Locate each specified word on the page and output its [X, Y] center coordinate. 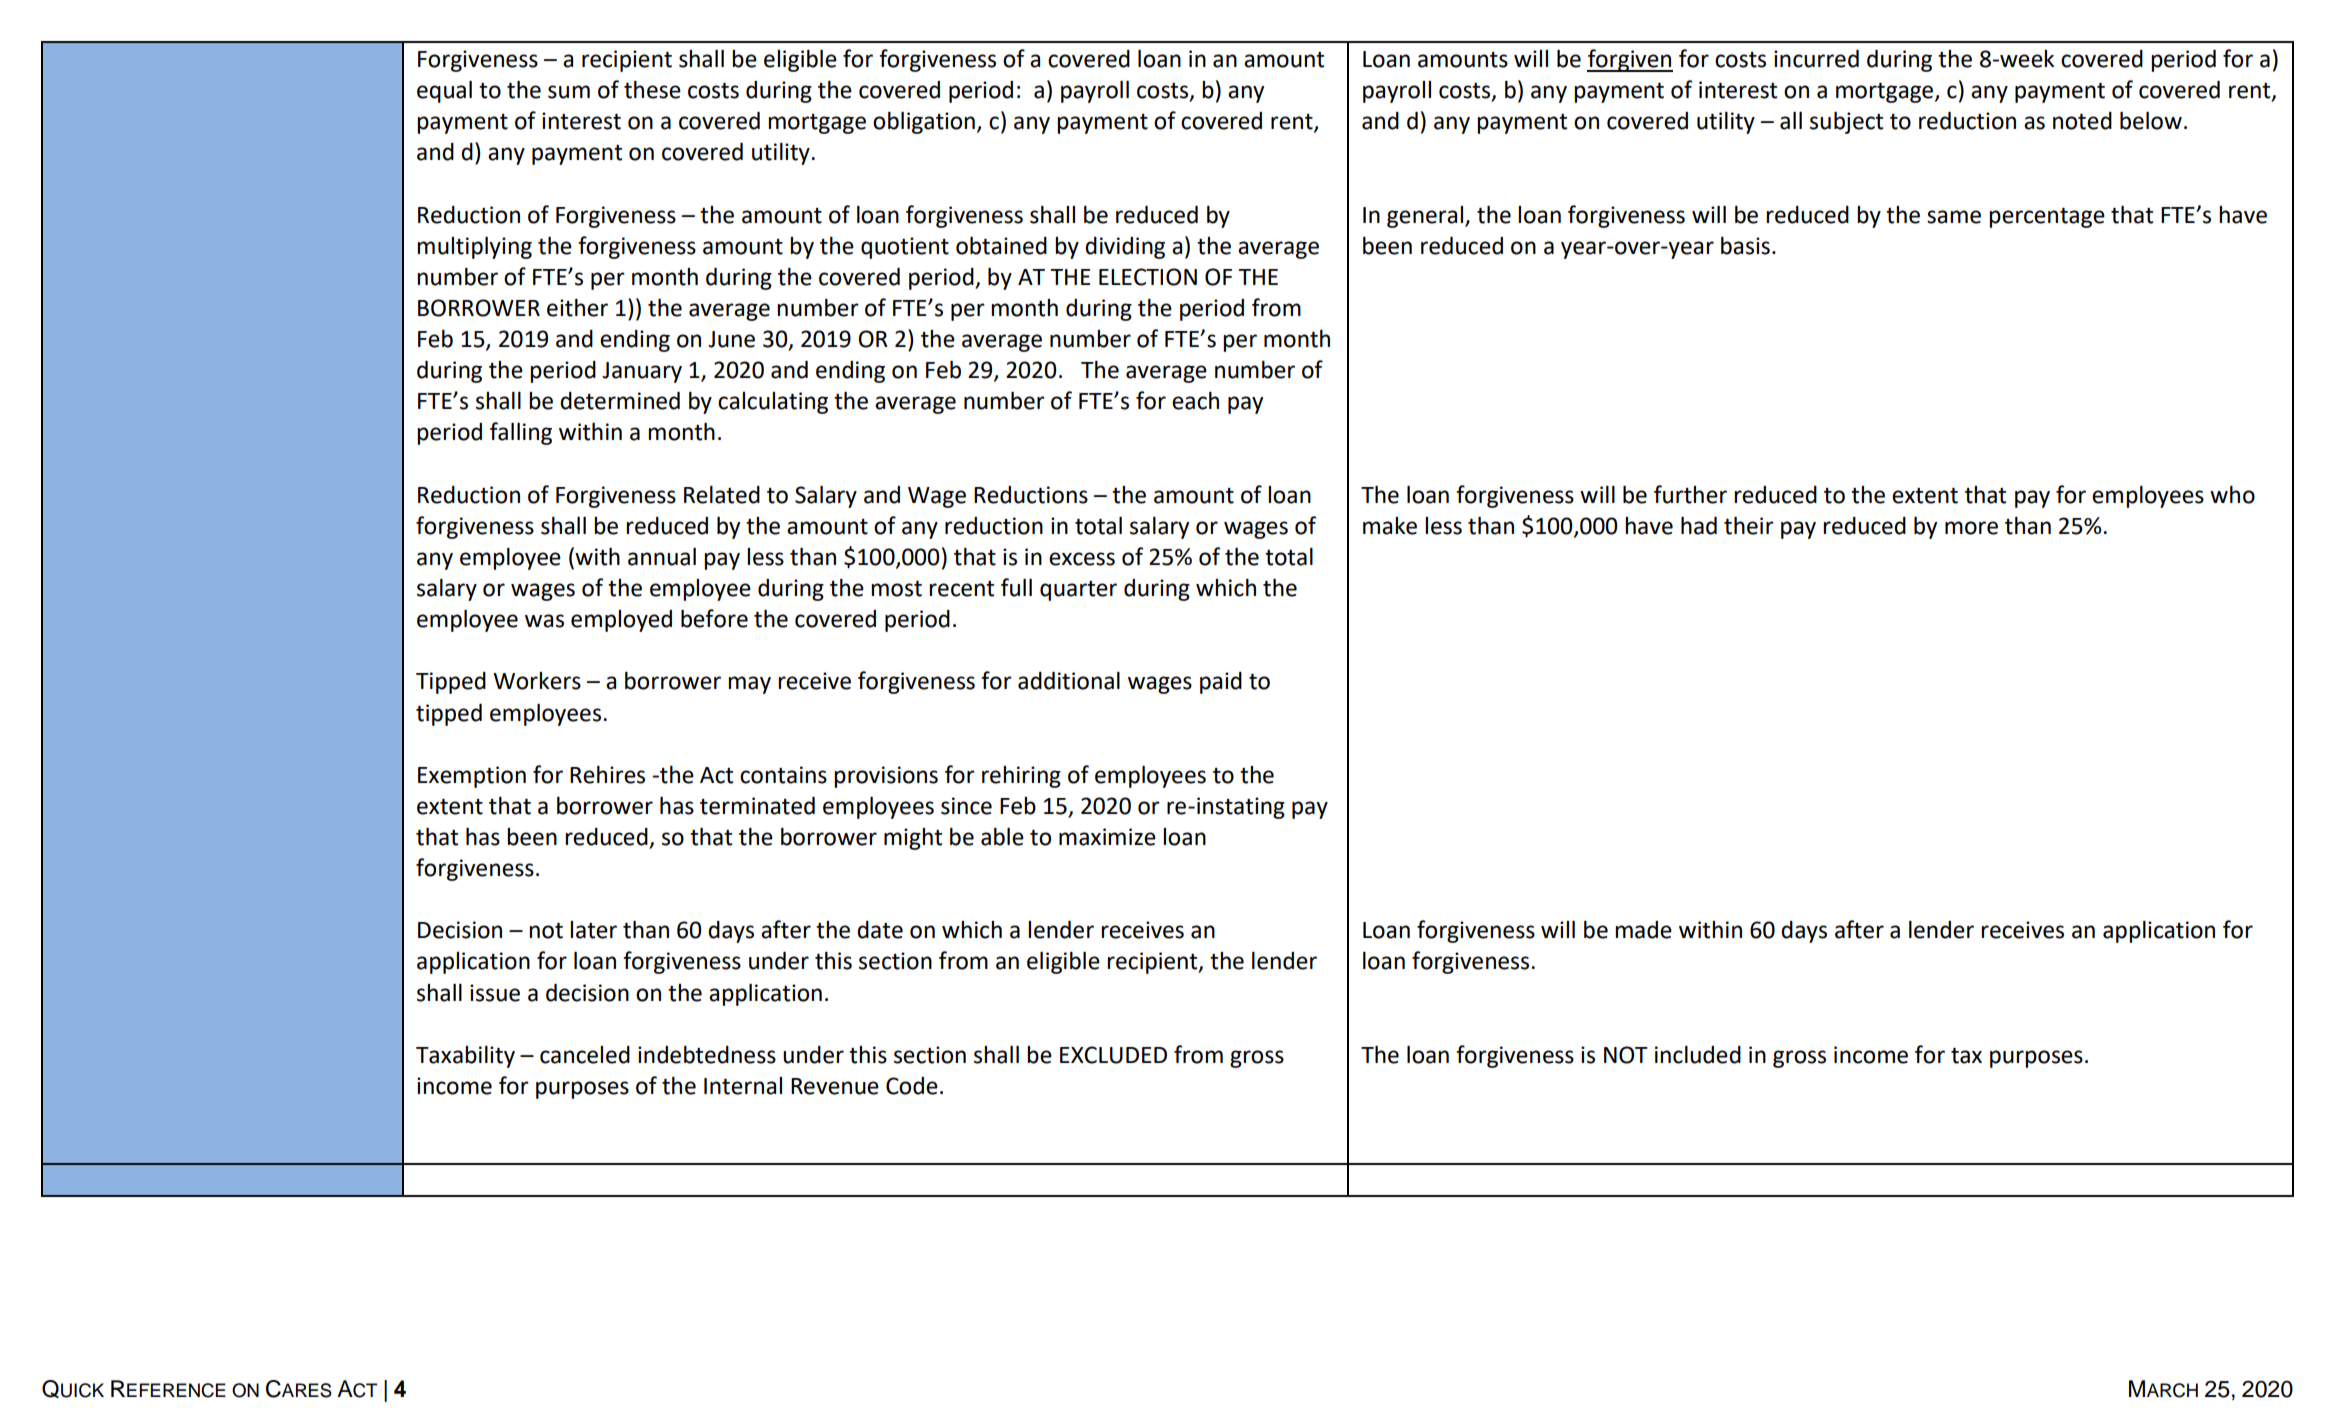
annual [662, 557]
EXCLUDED [1113, 1055]
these [652, 90]
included [1698, 1055]
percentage [2047, 218]
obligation [924, 123]
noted [2082, 121]
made [1643, 930]
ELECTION [1148, 277]
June [731, 339]
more [1971, 528]
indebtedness [707, 1055]
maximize [1107, 837]
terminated [757, 806]
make [1390, 526]
